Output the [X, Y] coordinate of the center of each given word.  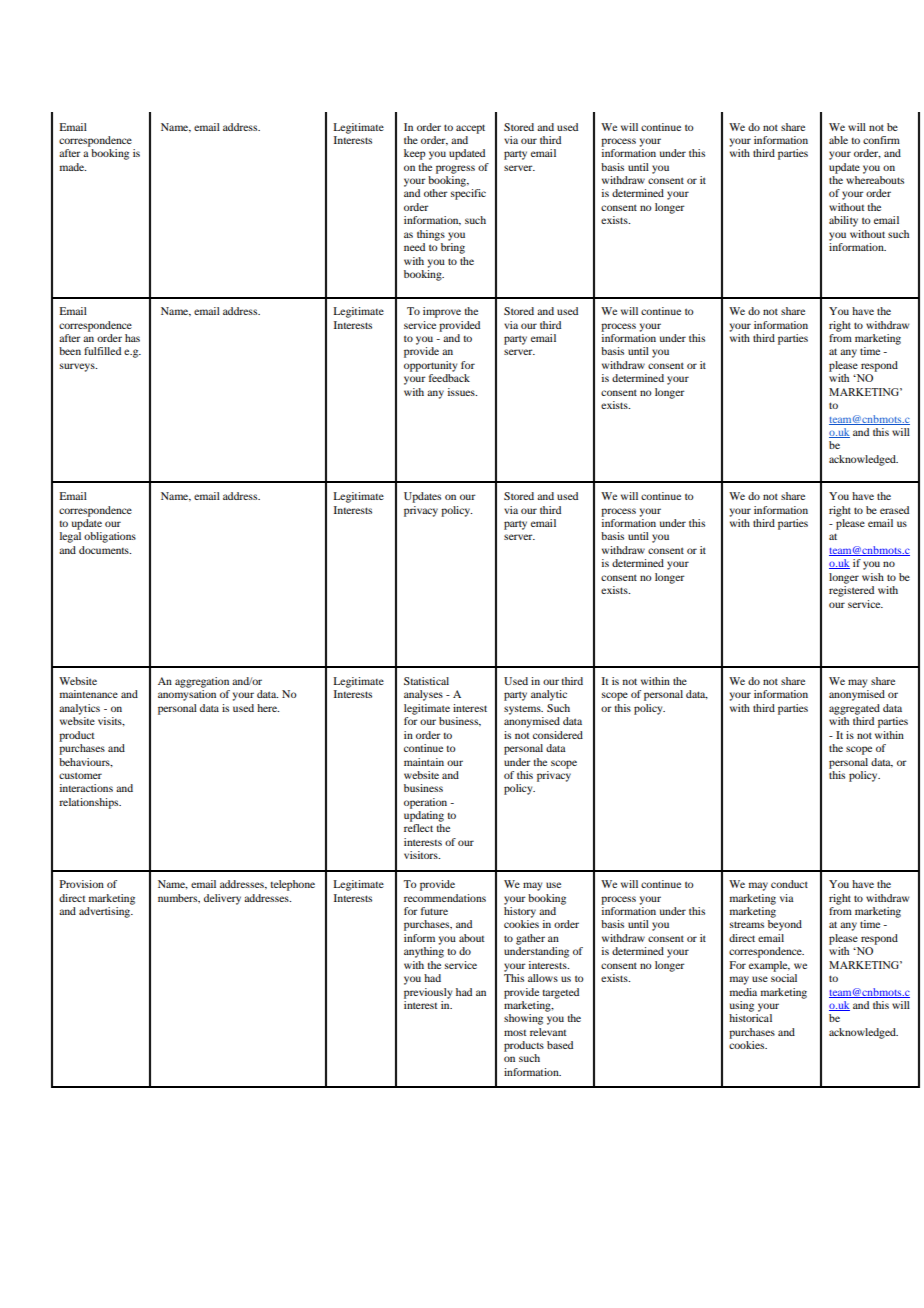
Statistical [426, 681]
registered [851, 591]
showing [523, 1019]
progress [455, 169]
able [838, 140]
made [73, 167]
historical [750, 1018]
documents [105, 550]
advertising [106, 912]
